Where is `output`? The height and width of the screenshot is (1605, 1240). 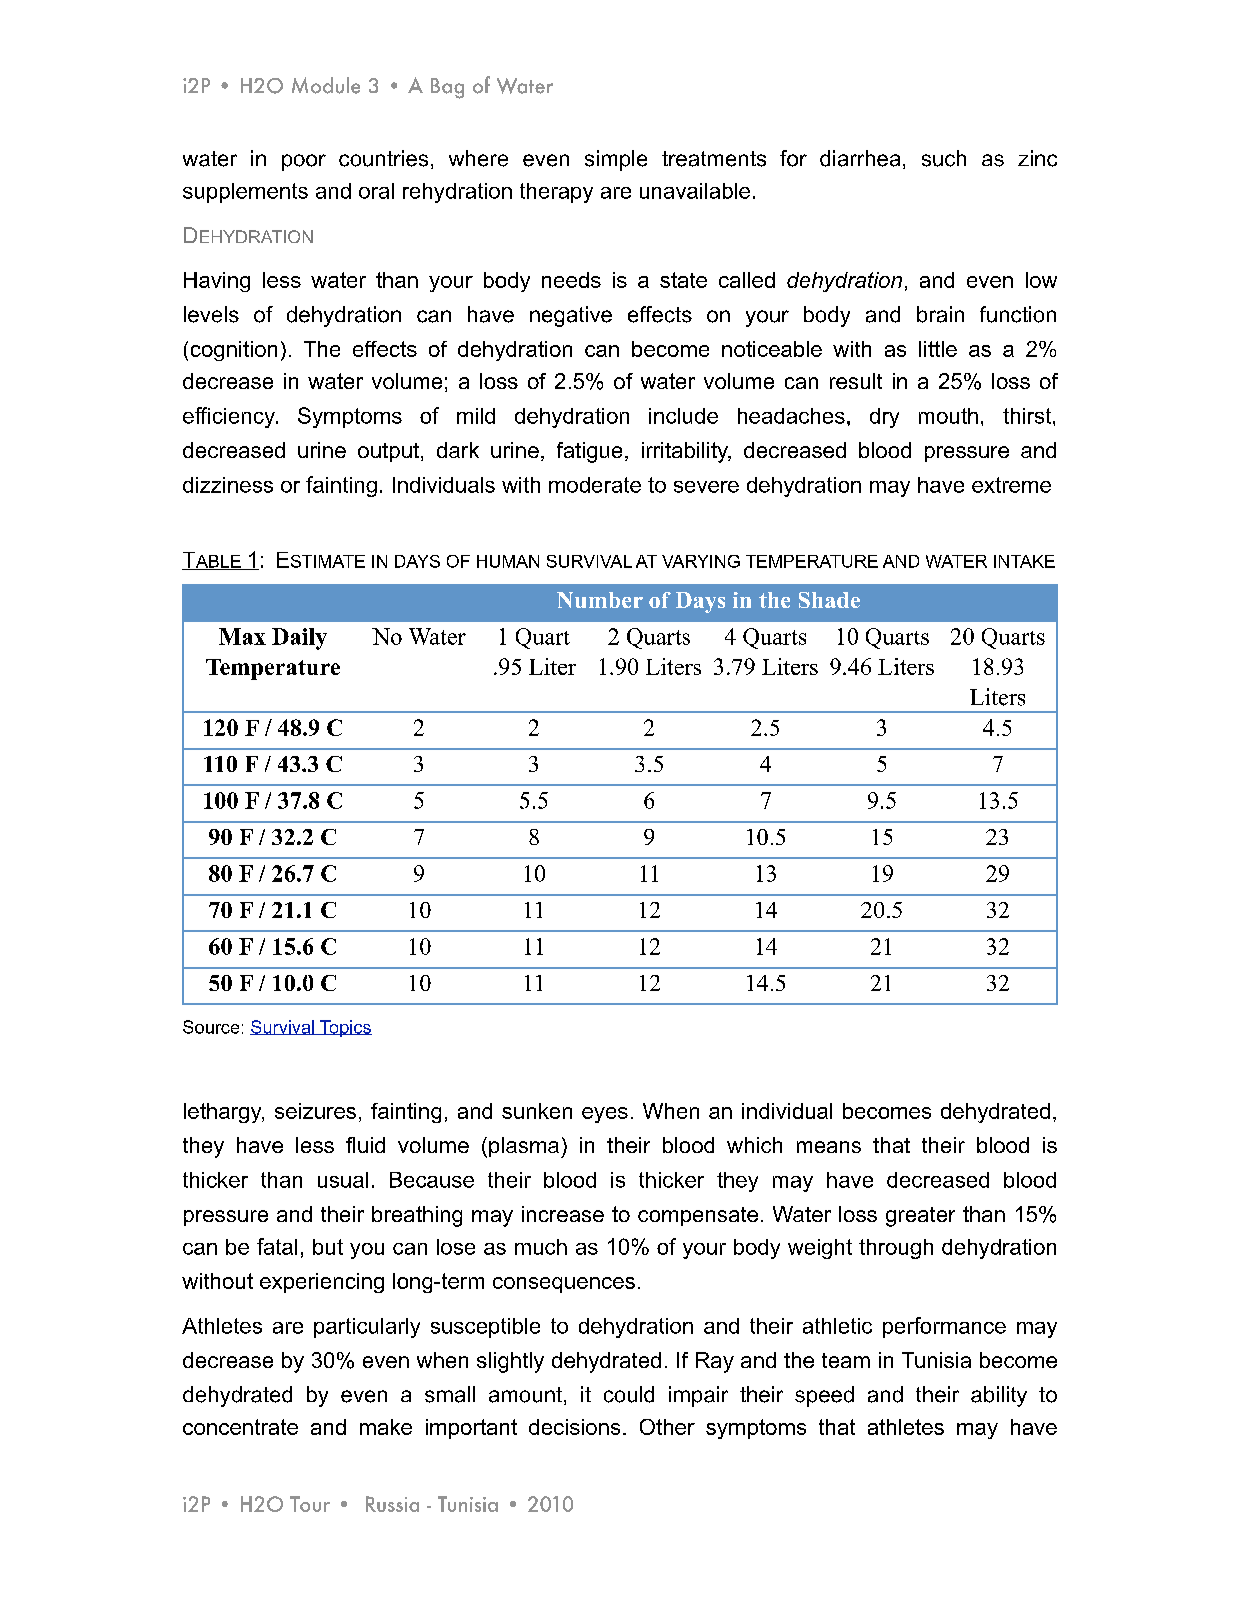 output is located at coordinates (390, 452).
